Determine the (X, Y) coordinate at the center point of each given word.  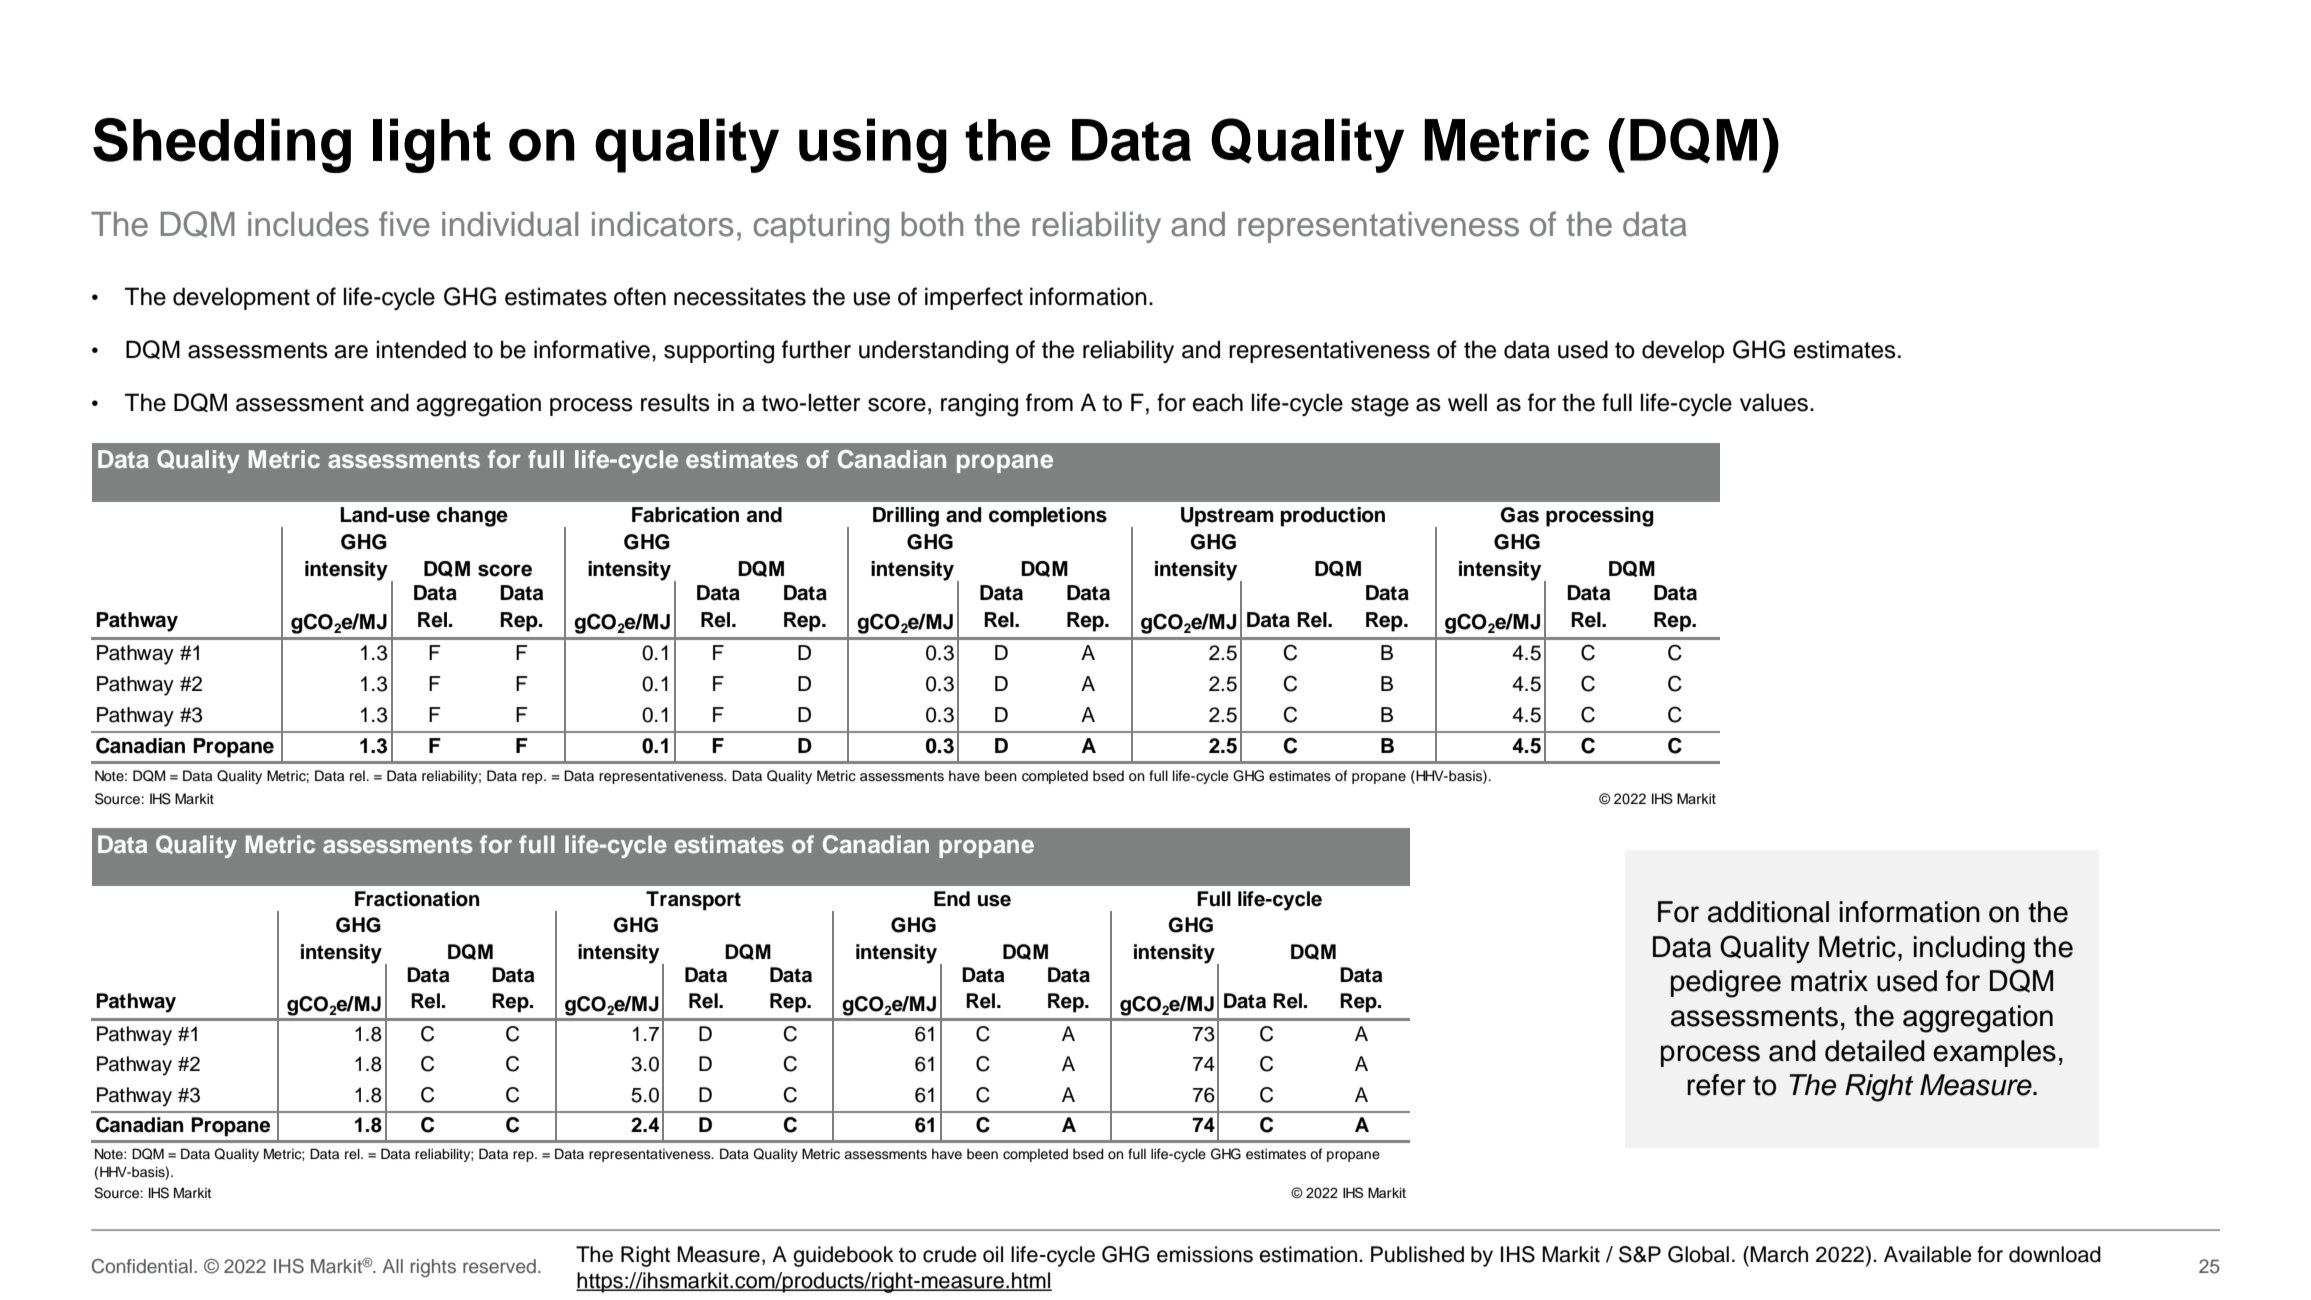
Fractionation (417, 899)
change (472, 517)
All (392, 1266)
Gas (1519, 515)
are (351, 352)
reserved (499, 1266)
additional (1768, 912)
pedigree (1726, 984)
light (432, 145)
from (1049, 402)
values (1774, 402)
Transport (693, 901)
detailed (1875, 1051)
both (932, 224)
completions (1048, 517)
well (1467, 402)
